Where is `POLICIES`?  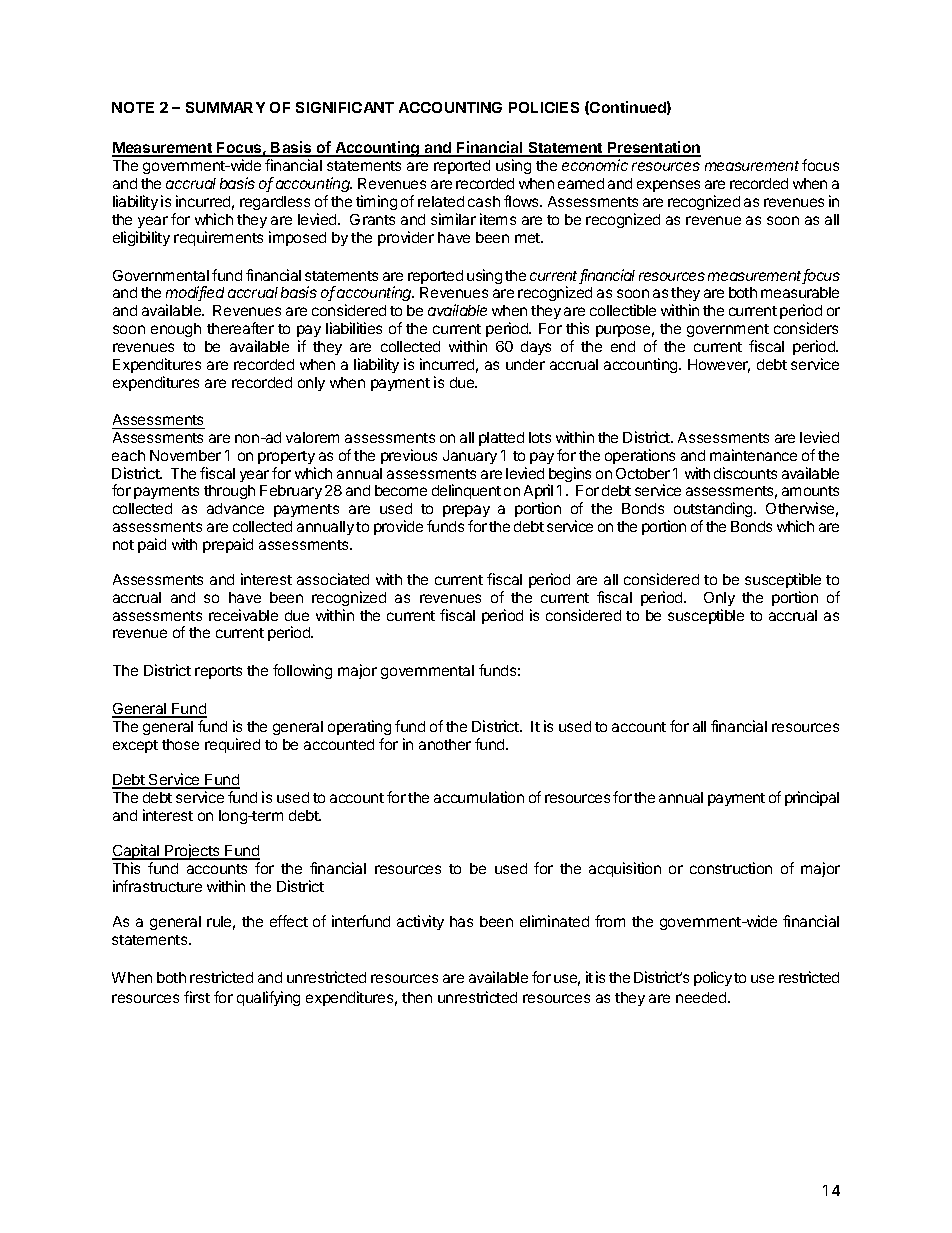 POLICIES is located at coordinates (544, 107).
